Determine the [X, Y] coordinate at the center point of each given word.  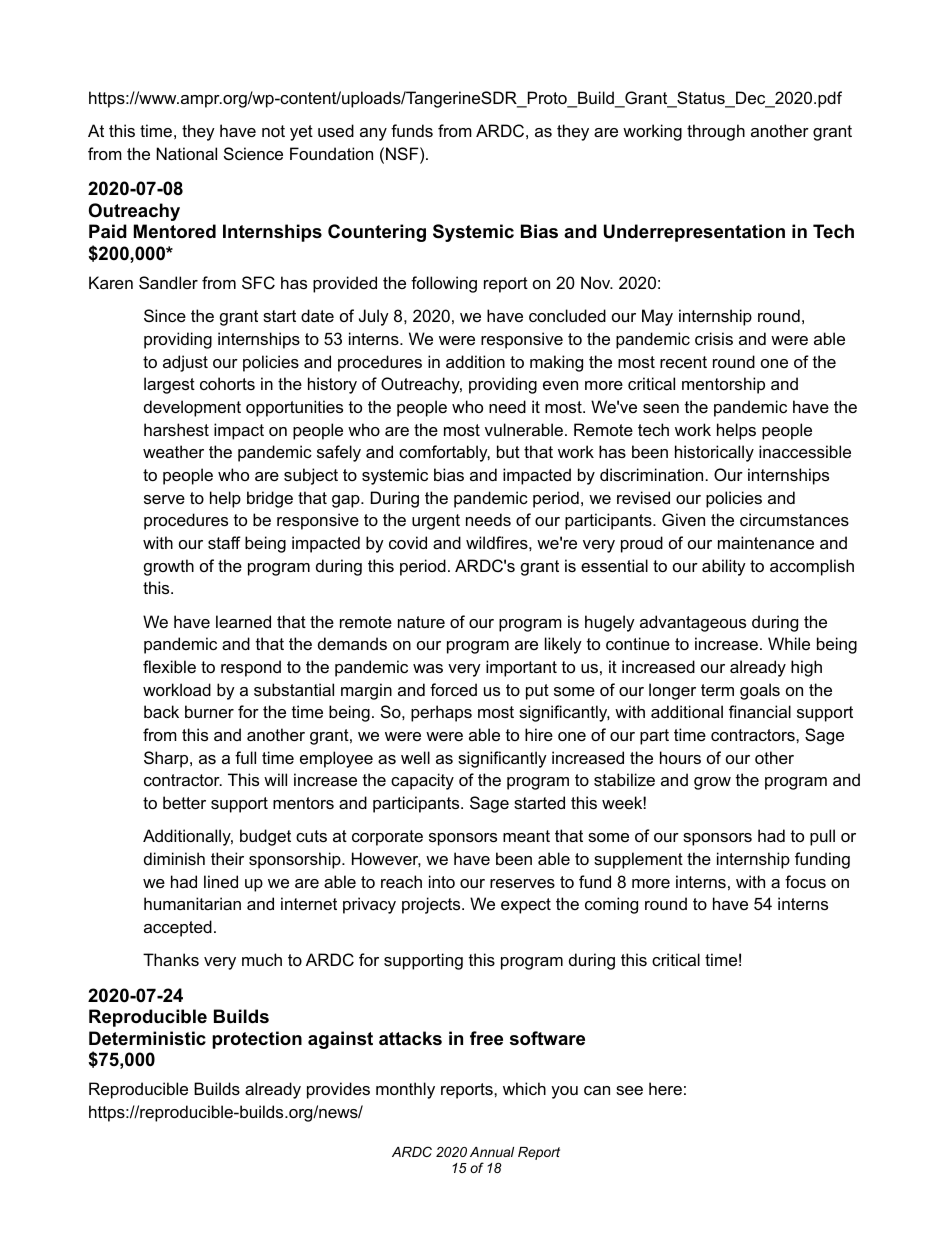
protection [257, 1040]
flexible [169, 666]
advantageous [693, 623]
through [716, 132]
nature [421, 622]
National [187, 153]
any [373, 134]
